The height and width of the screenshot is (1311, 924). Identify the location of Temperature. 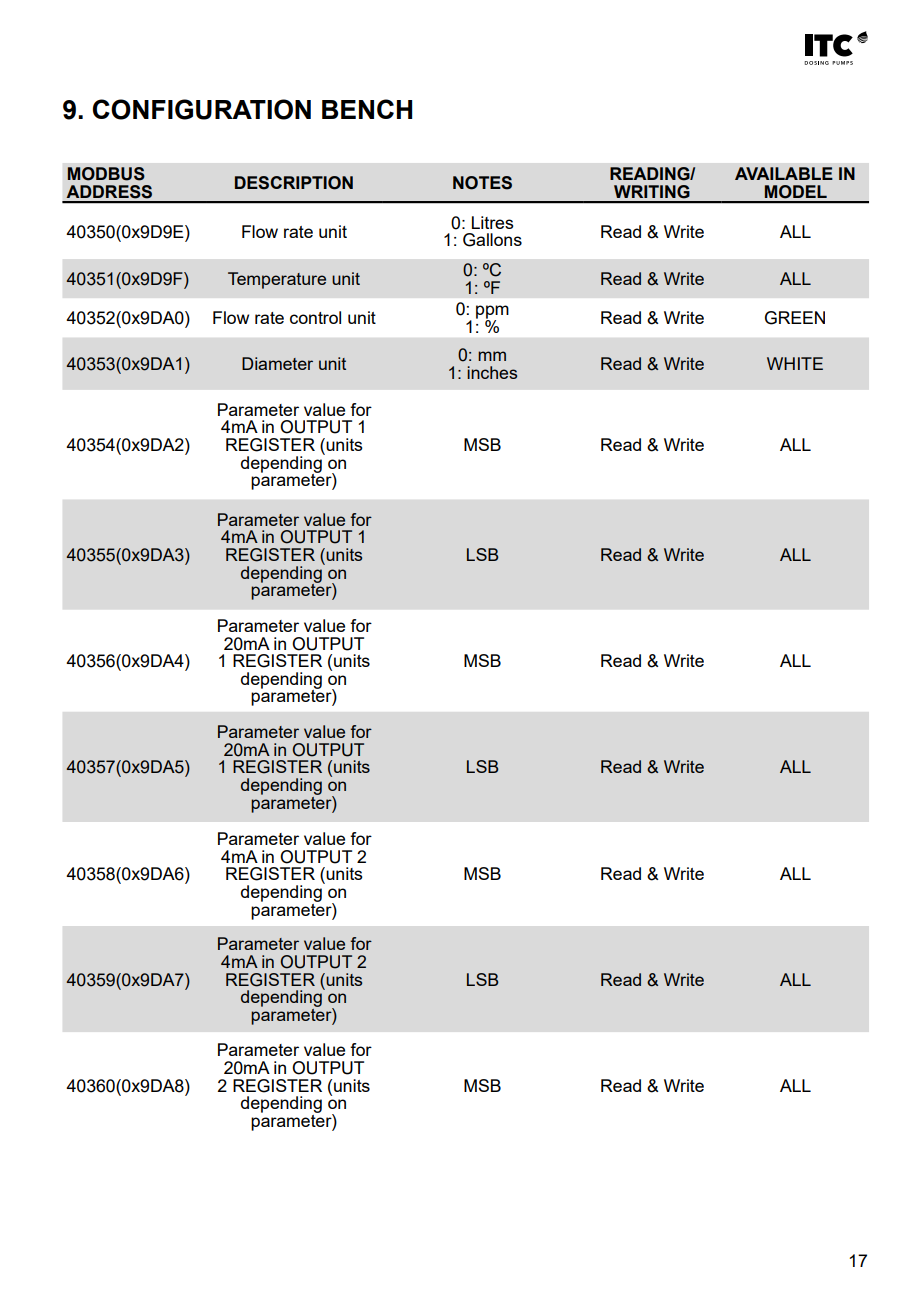
(277, 280).
